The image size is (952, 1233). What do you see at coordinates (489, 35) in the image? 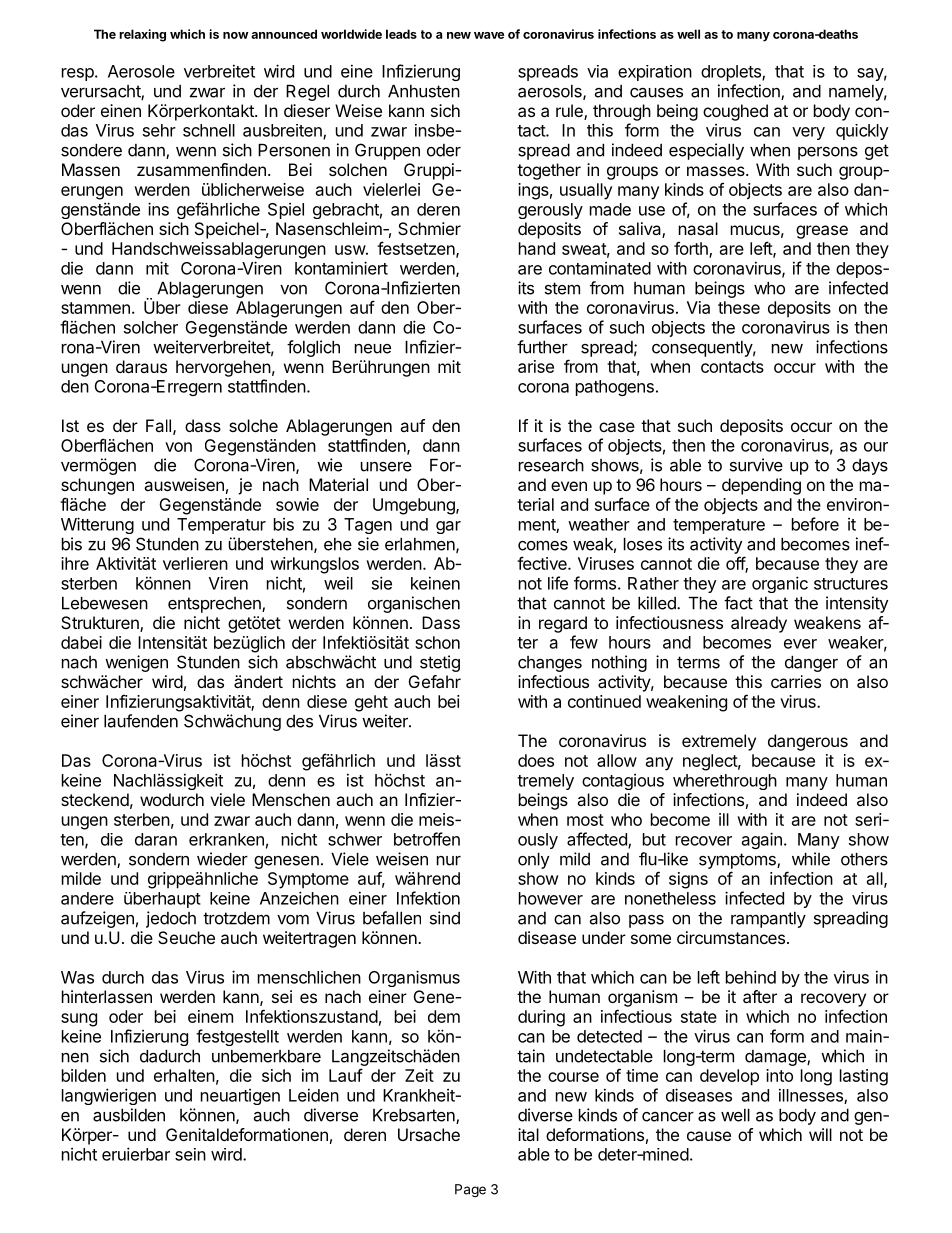
I see `wave` at bounding box center [489, 35].
